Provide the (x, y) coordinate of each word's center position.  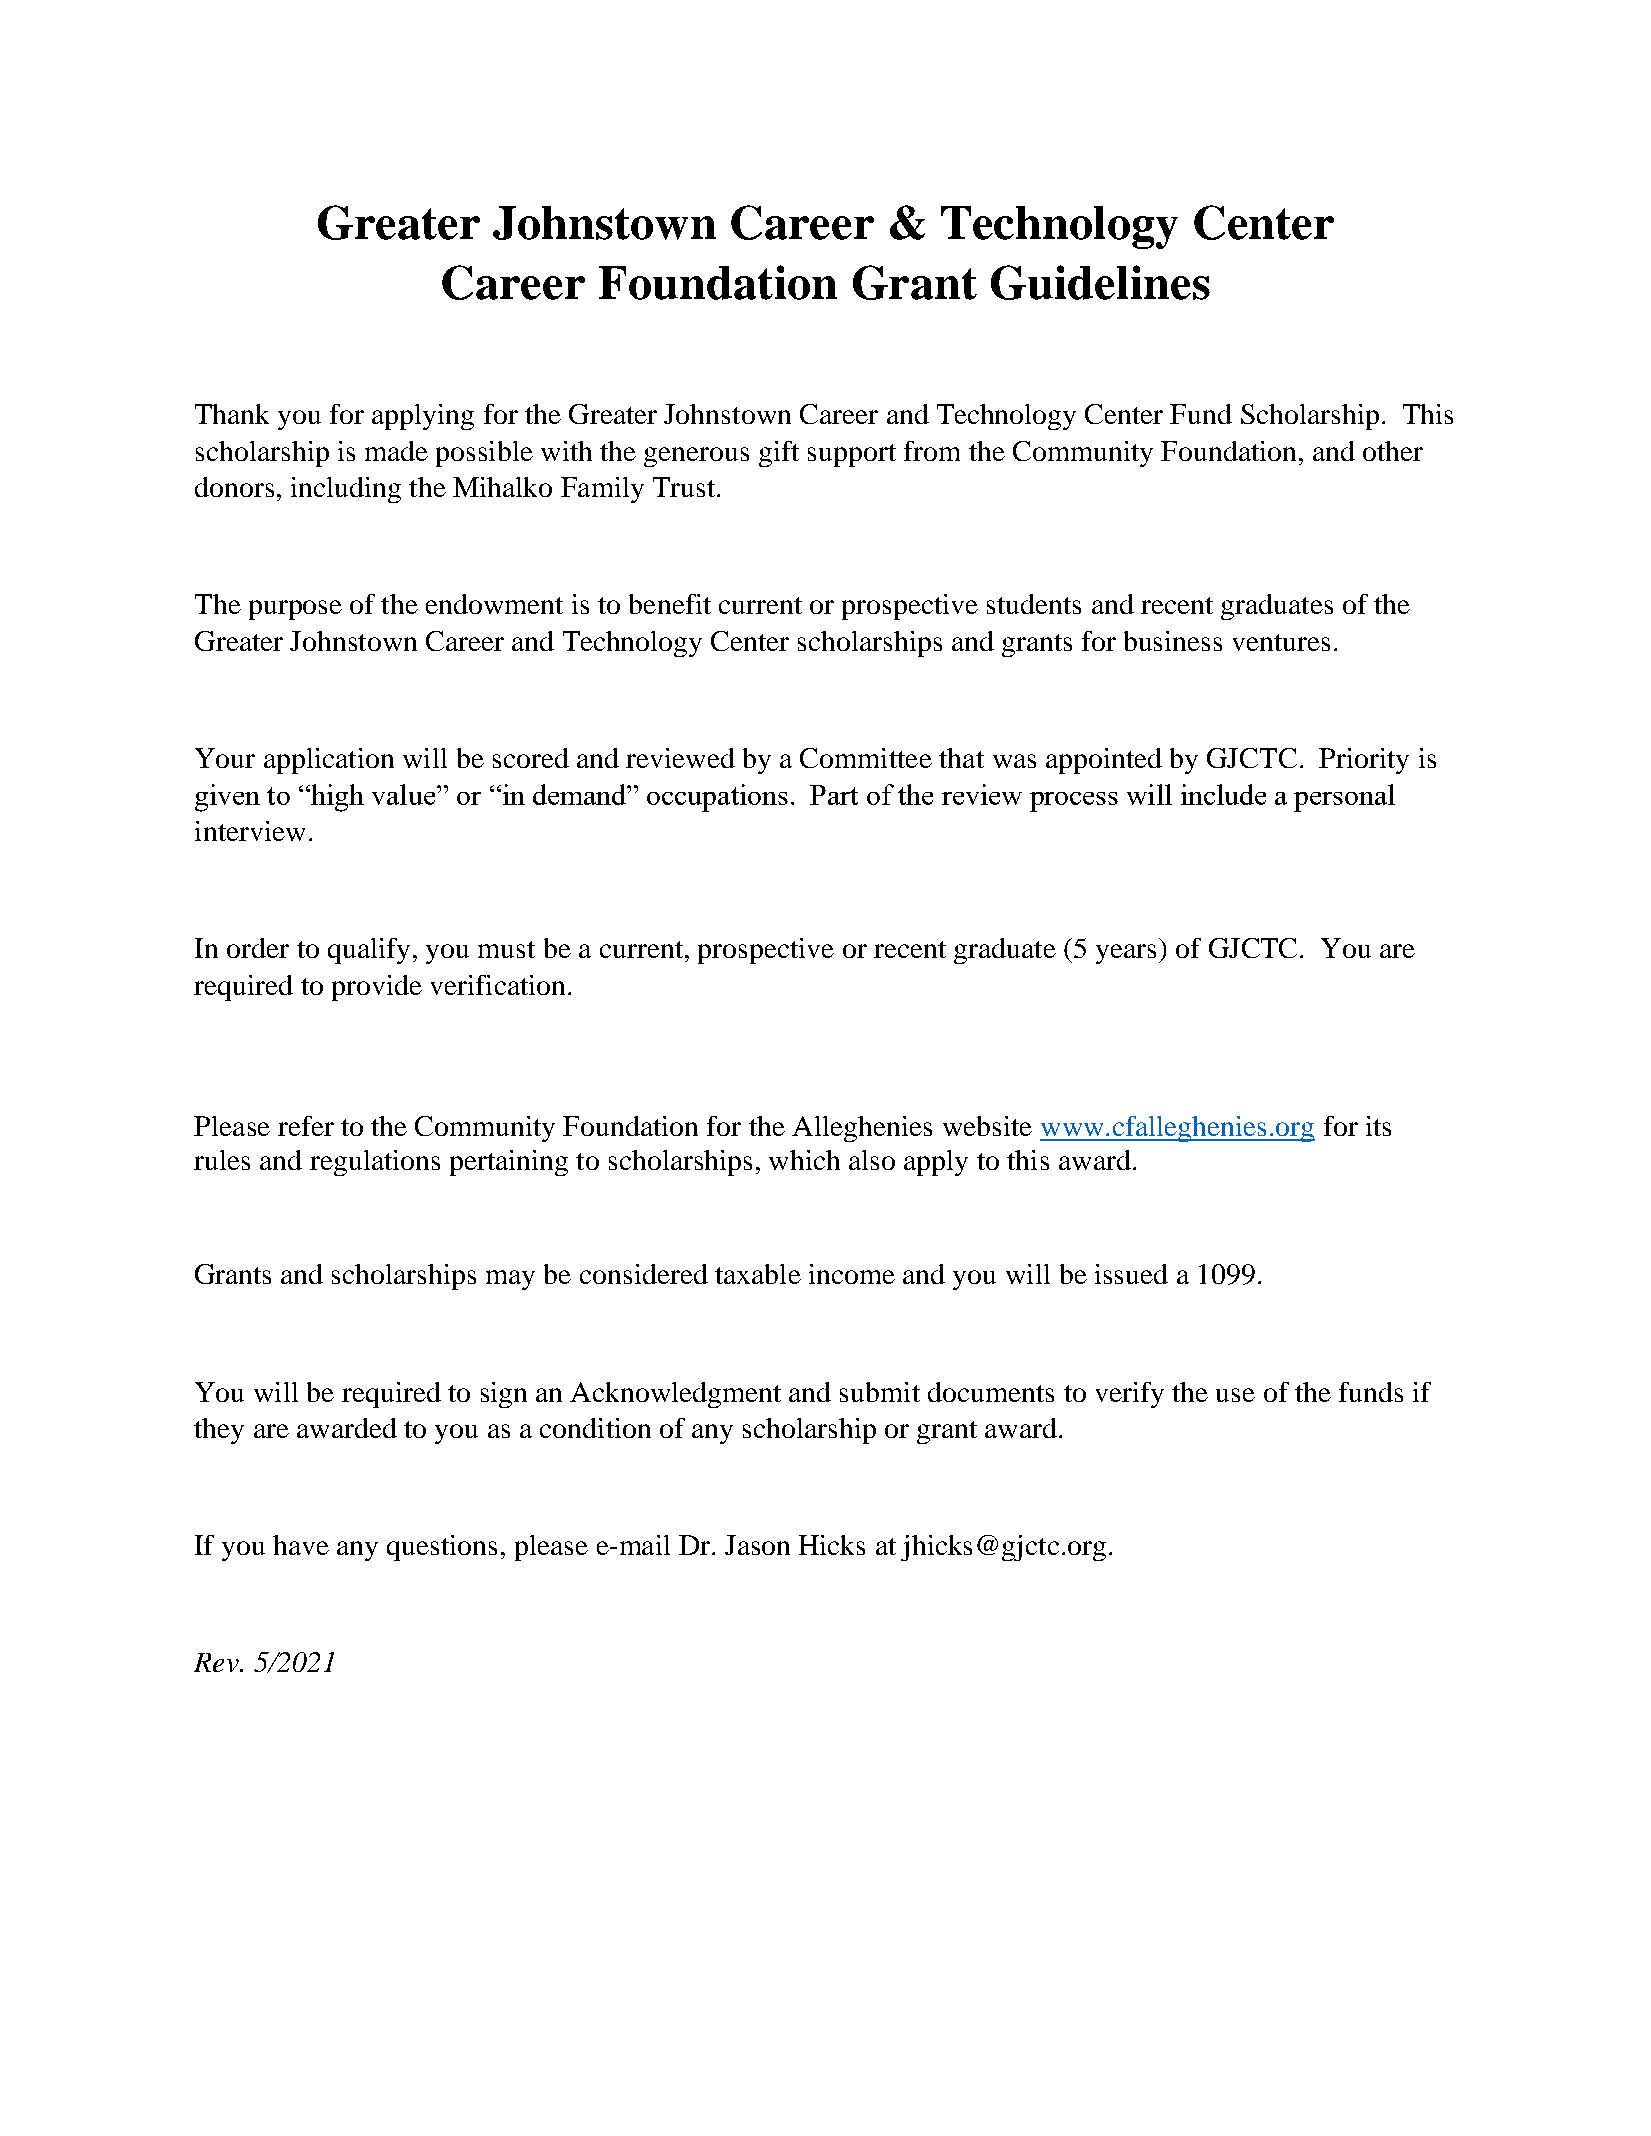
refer (306, 1126)
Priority (1364, 761)
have (301, 1545)
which (804, 1160)
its (1378, 1126)
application (329, 761)
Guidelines (1100, 282)
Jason (757, 1545)
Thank (232, 414)
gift (779, 454)
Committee (866, 758)
